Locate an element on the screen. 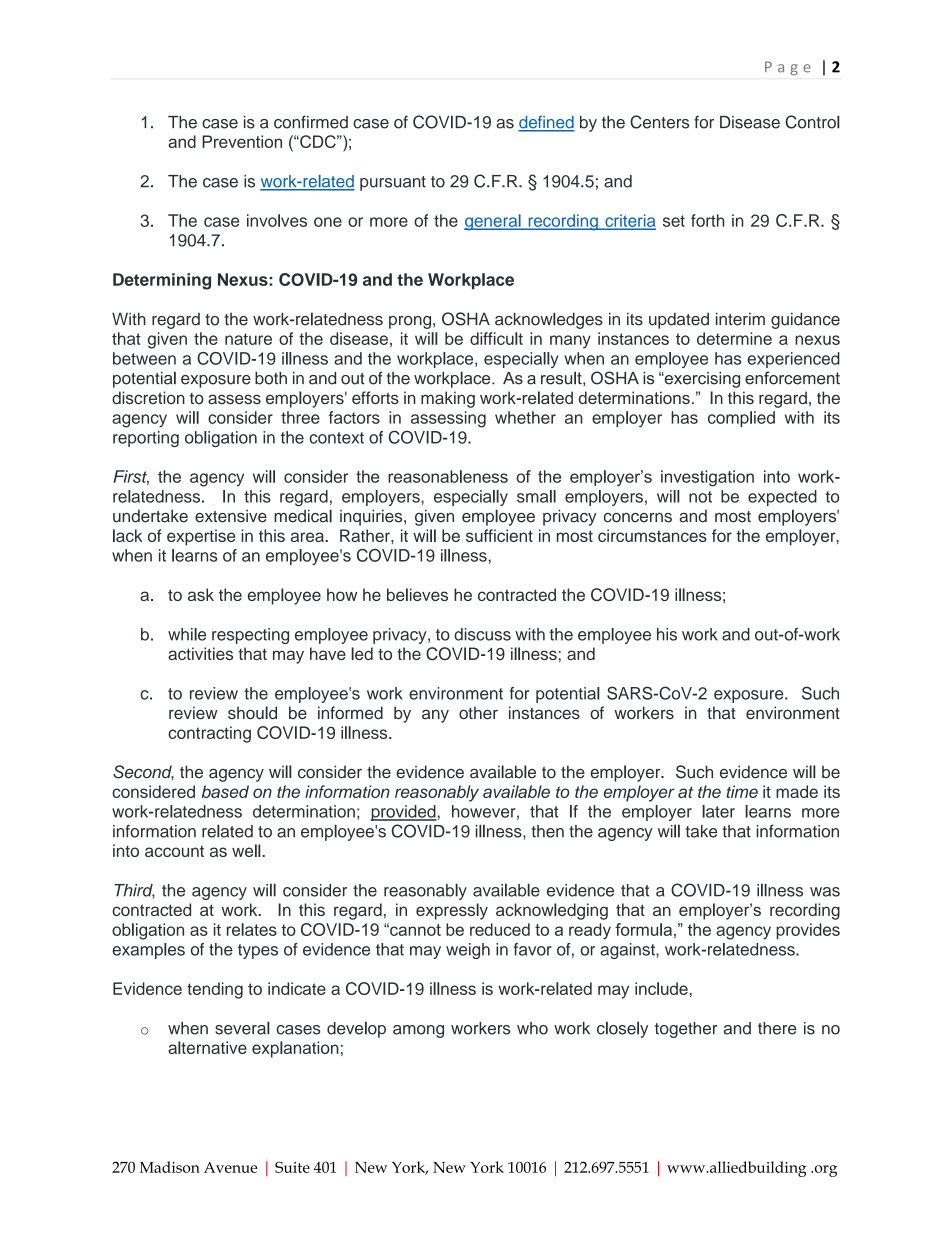 This screenshot has width=952, height=1233. expressly is located at coordinates (452, 911).
